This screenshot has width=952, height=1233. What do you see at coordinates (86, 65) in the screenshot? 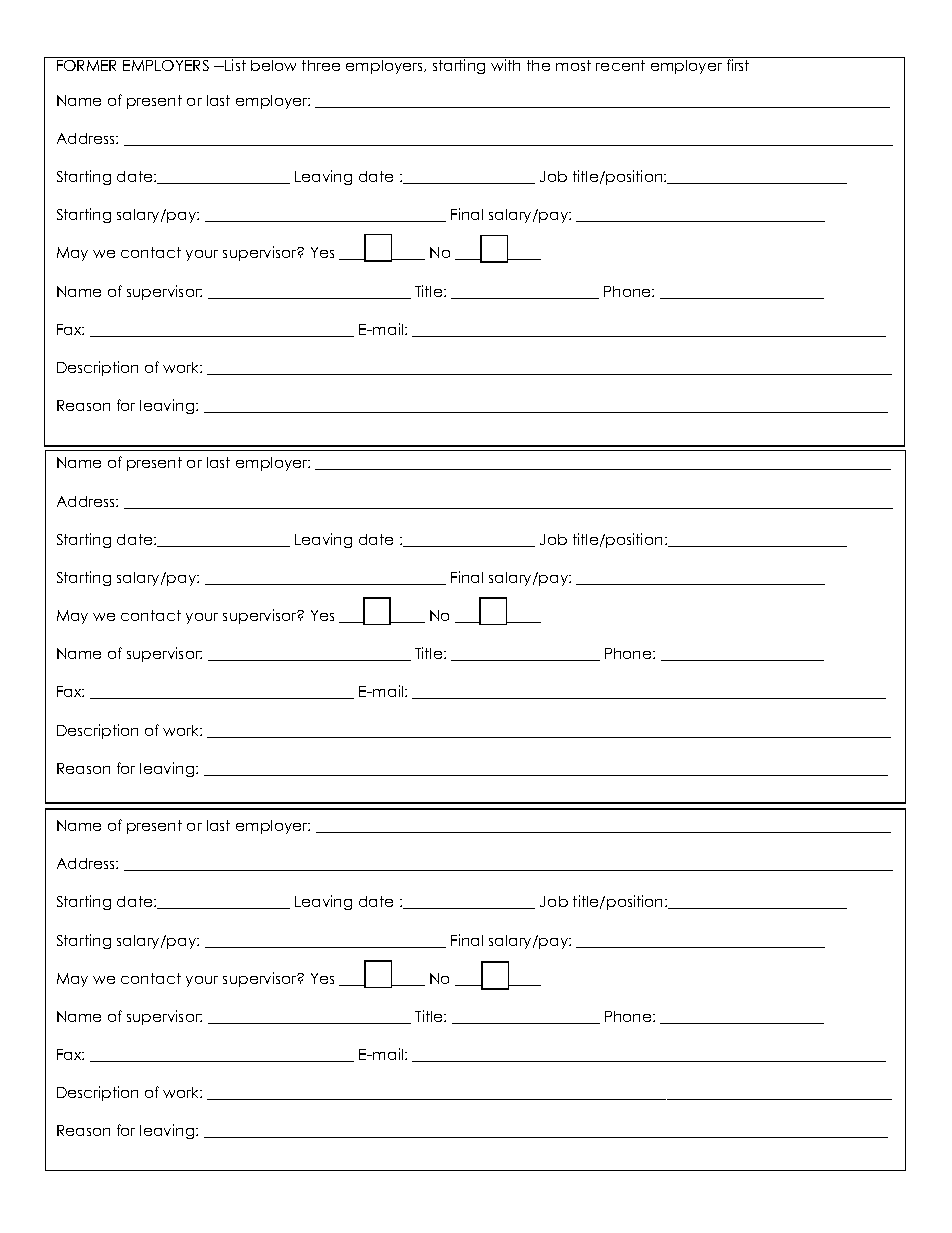
I see `FORMER` at bounding box center [86, 65].
